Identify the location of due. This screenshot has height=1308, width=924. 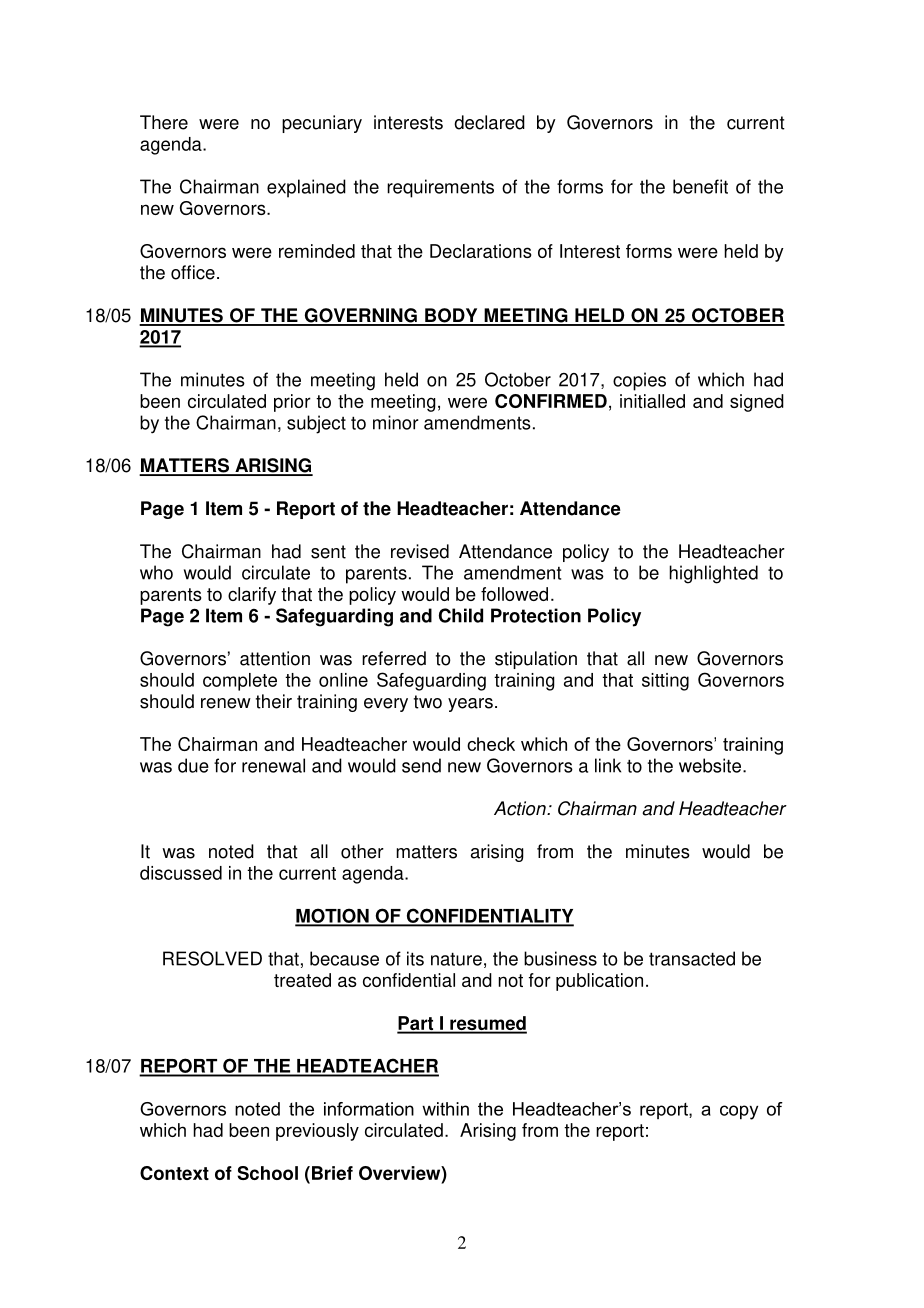
(193, 765).
